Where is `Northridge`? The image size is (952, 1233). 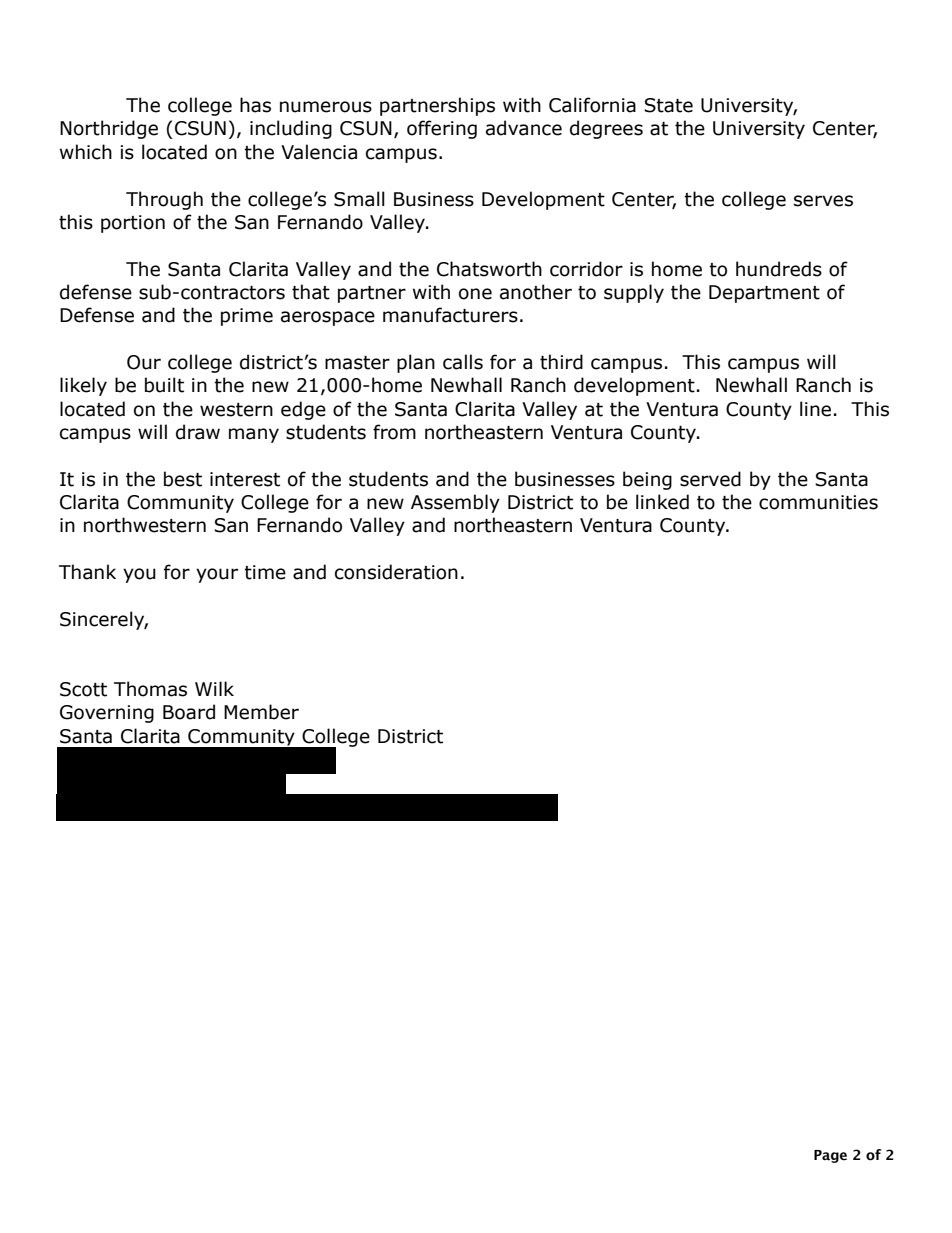
Northridge is located at coordinates (109, 129).
